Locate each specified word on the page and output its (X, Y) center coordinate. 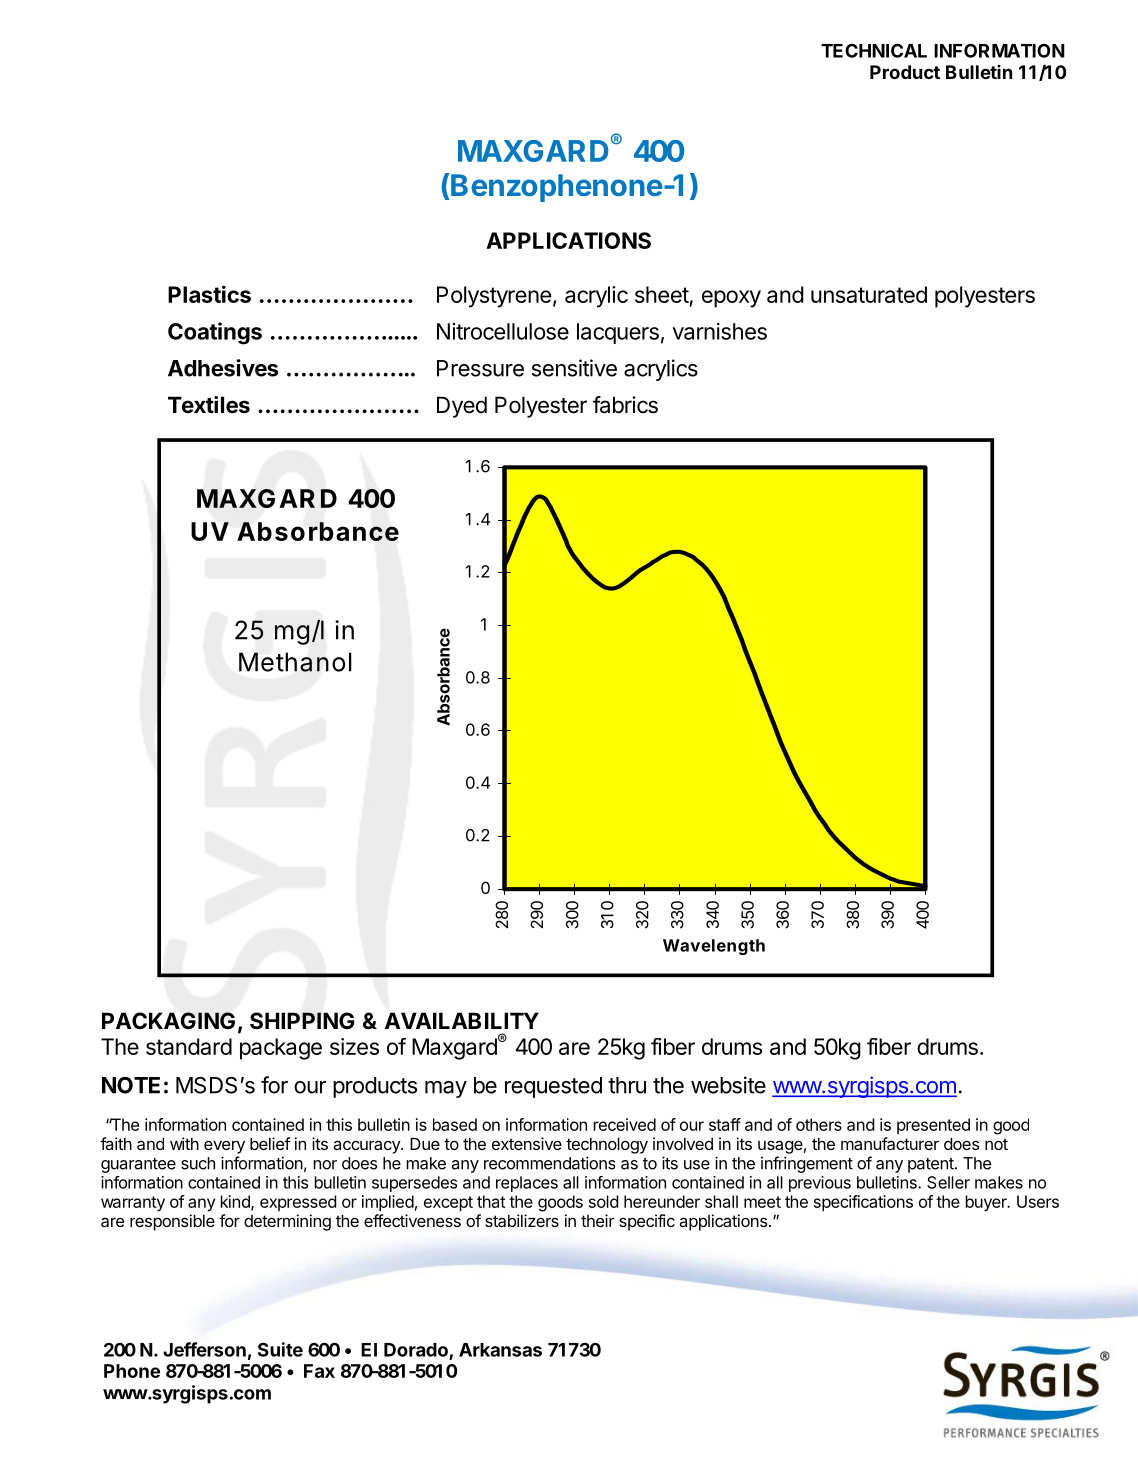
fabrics (625, 405)
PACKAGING (168, 1020)
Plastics (209, 294)
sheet (662, 294)
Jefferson (204, 1349)
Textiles (209, 405)
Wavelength (714, 947)
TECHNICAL (874, 50)
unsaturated (869, 294)
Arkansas (500, 1350)
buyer (987, 1203)
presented (933, 1126)
